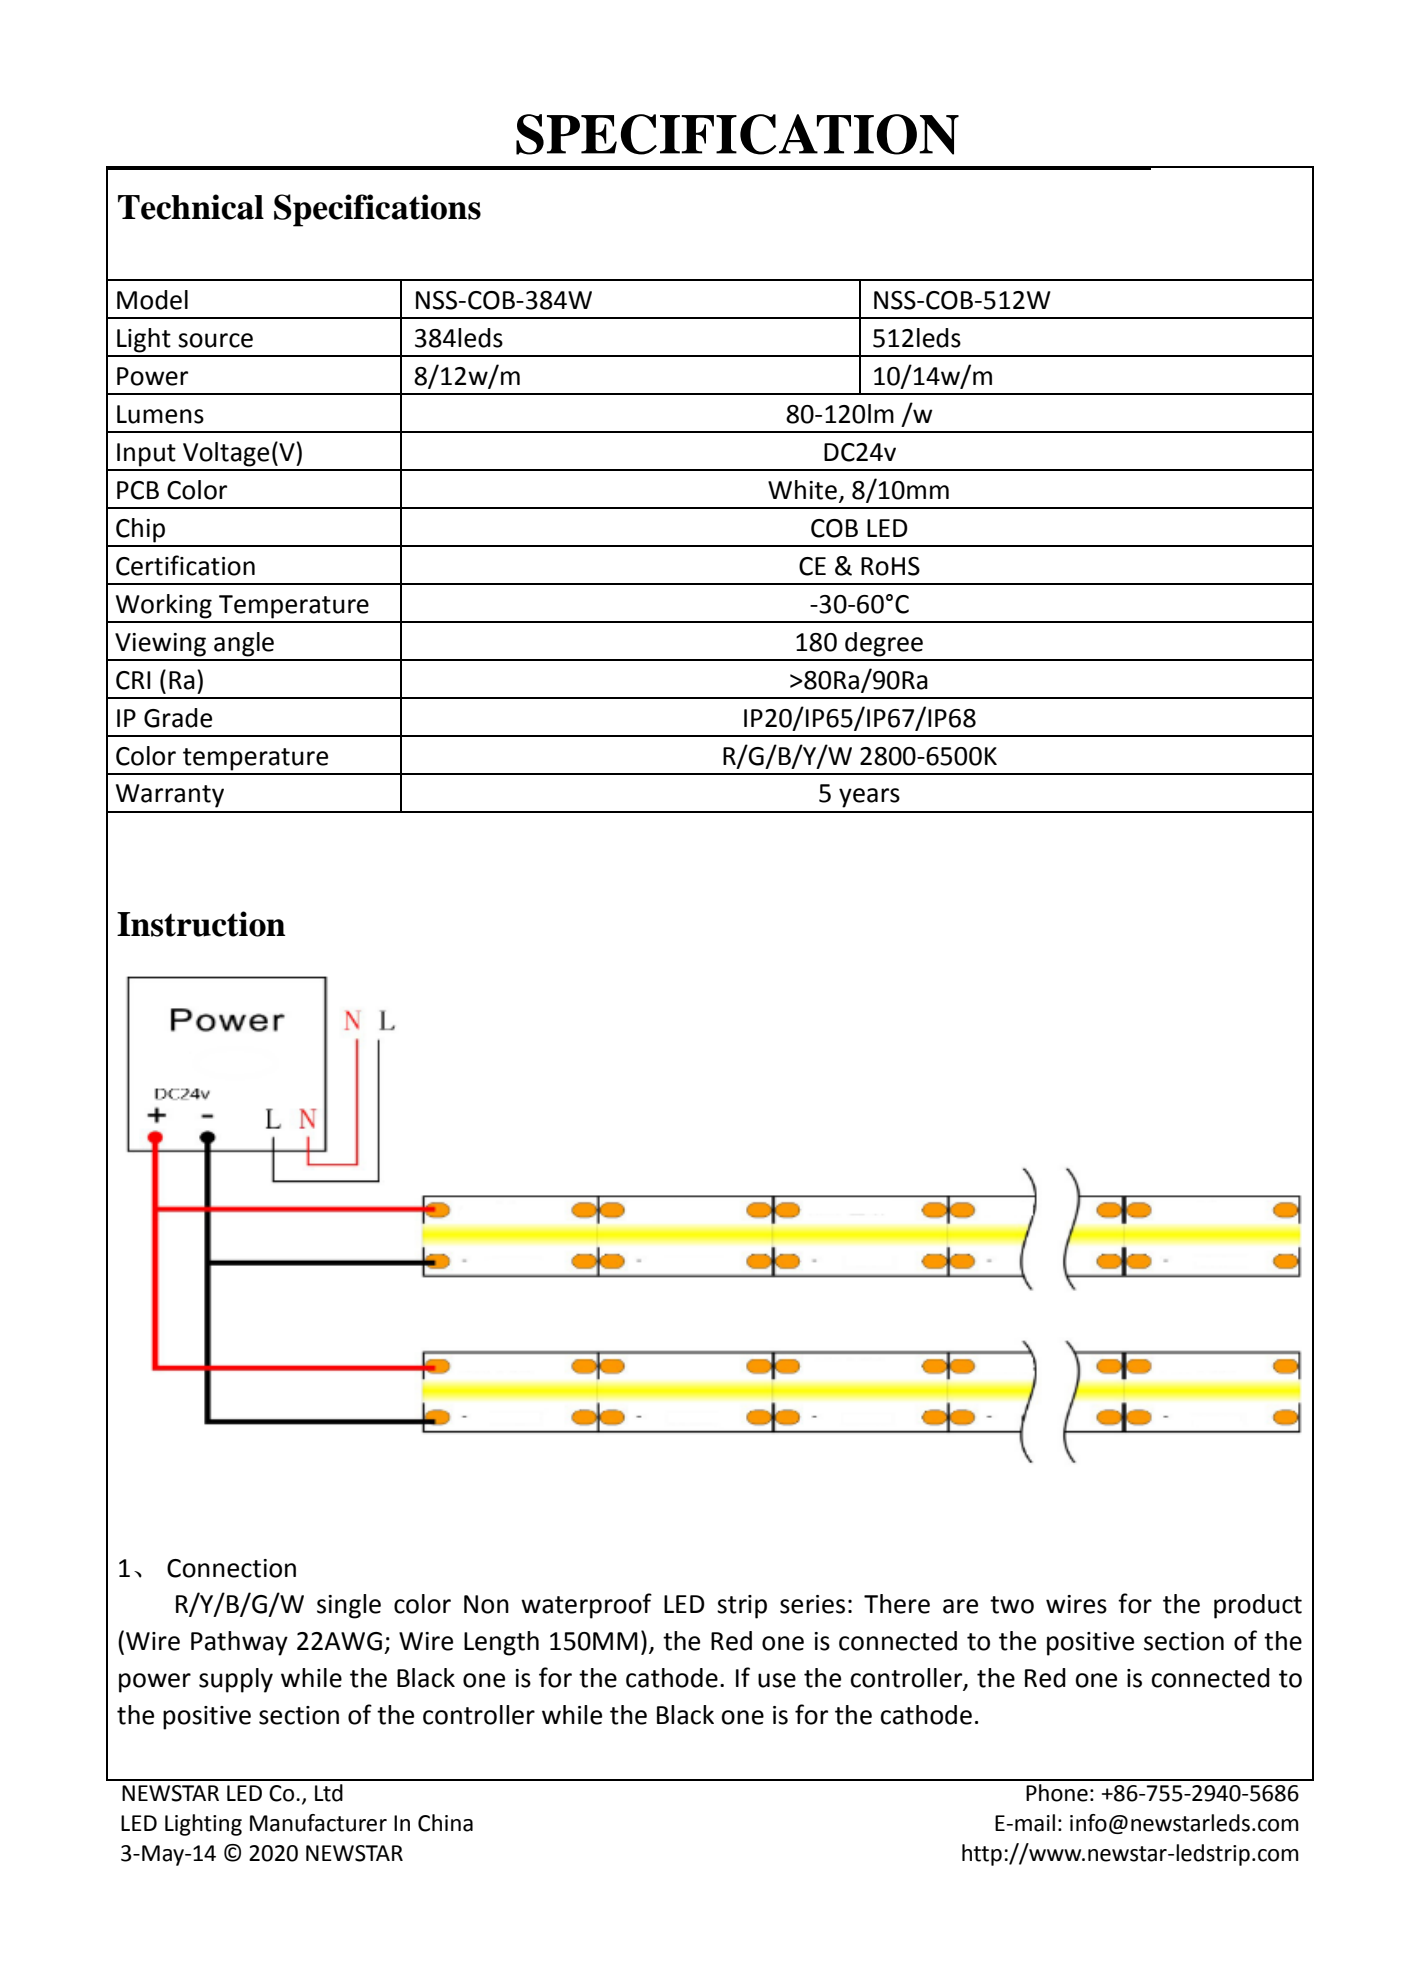  What do you see at coordinates (244, 644) in the screenshot?
I see `angle` at bounding box center [244, 644].
